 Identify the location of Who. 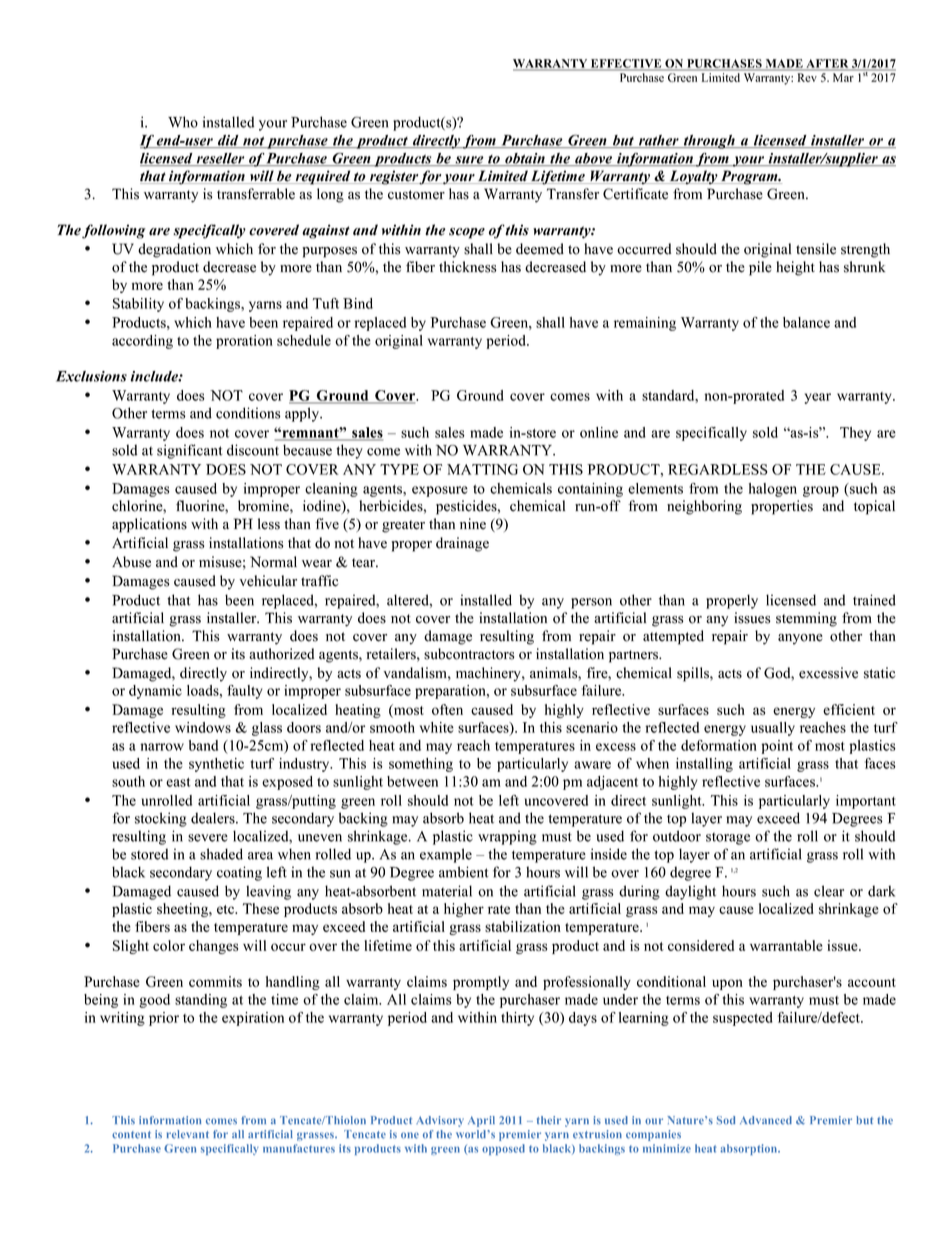
(183, 122).
